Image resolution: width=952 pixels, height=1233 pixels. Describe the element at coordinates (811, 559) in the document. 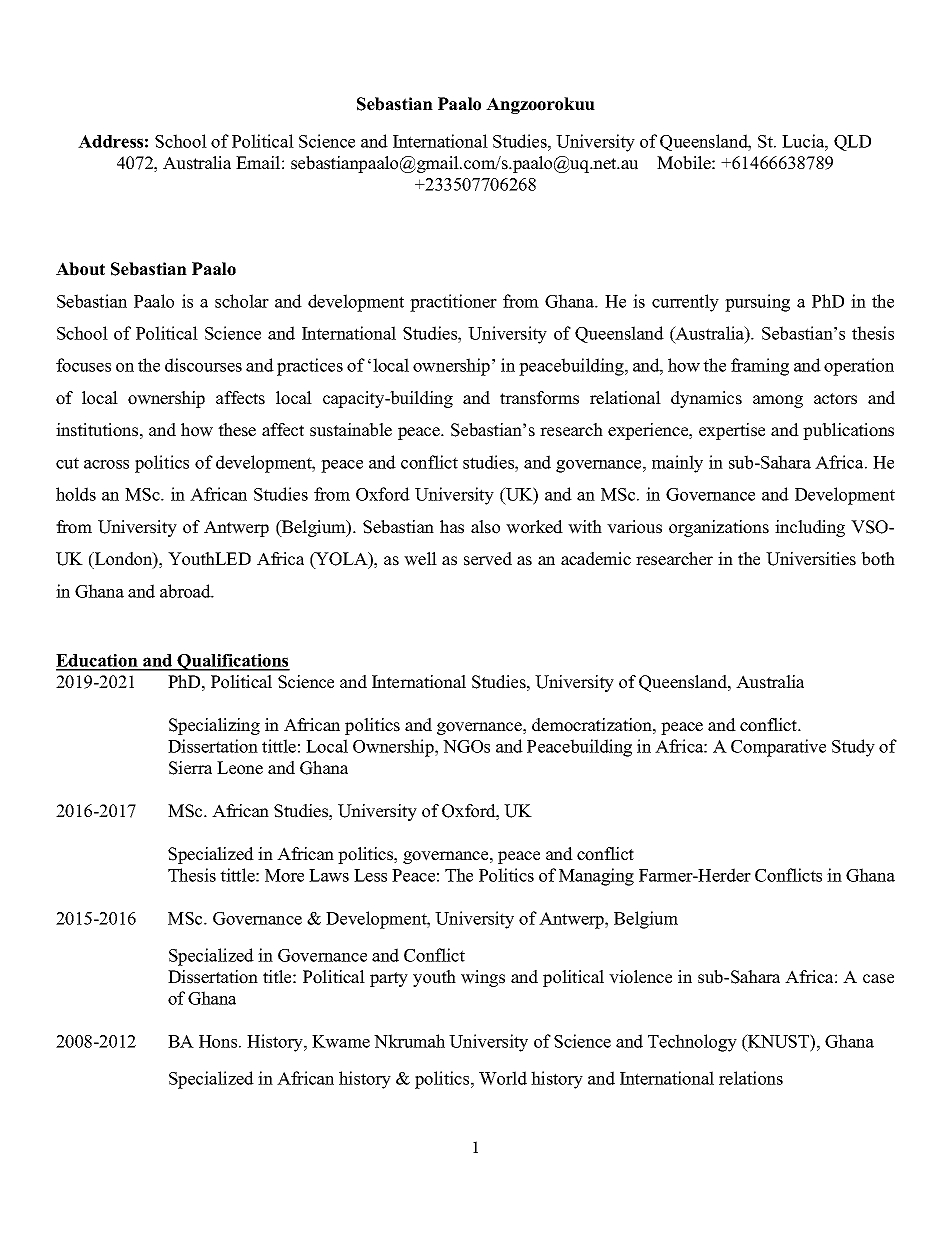

I see `Universities` at that location.
